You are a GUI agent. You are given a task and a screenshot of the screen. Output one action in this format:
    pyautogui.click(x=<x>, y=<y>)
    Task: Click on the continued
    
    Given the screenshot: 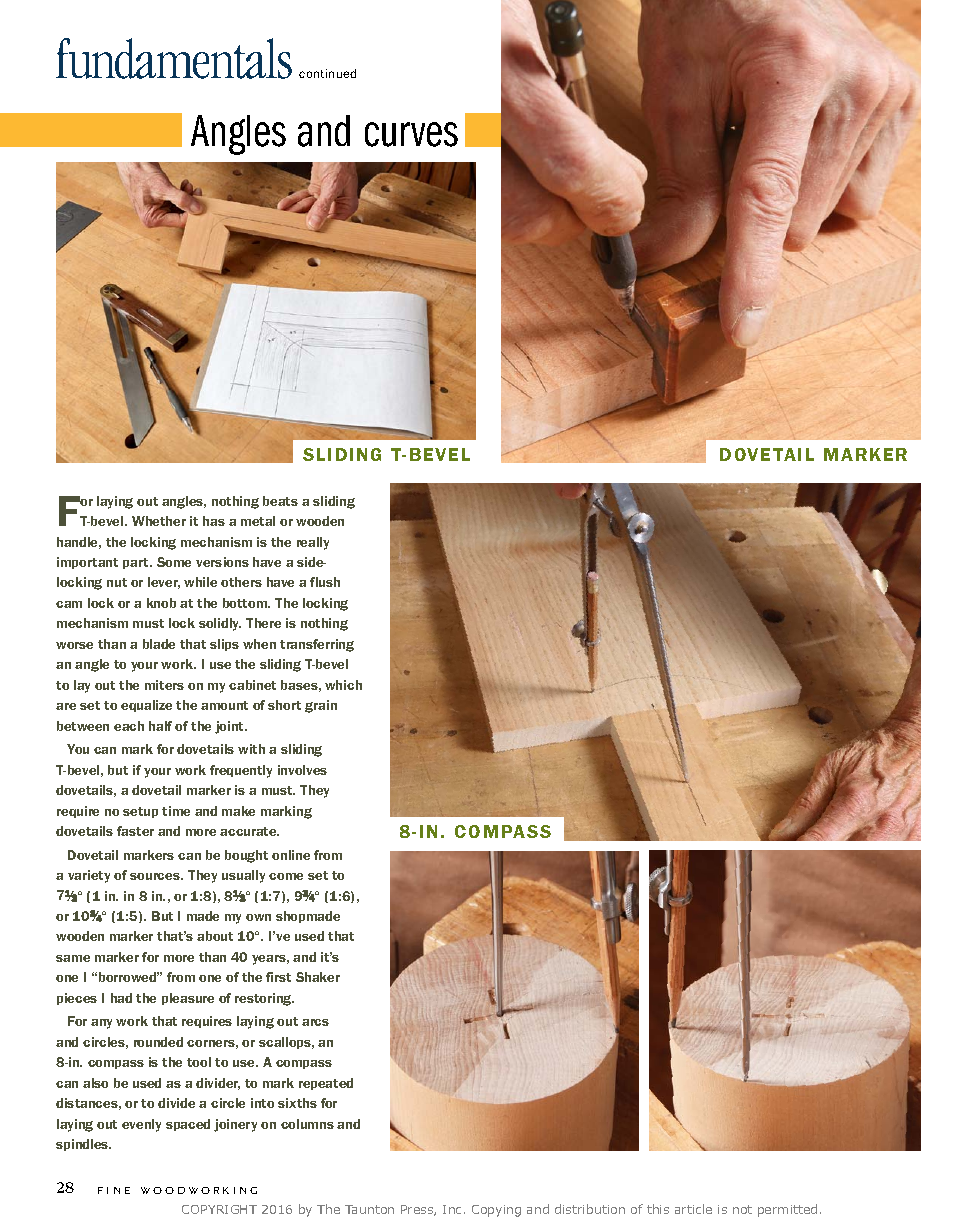 What is the action you would take?
    pyautogui.click(x=327, y=73)
